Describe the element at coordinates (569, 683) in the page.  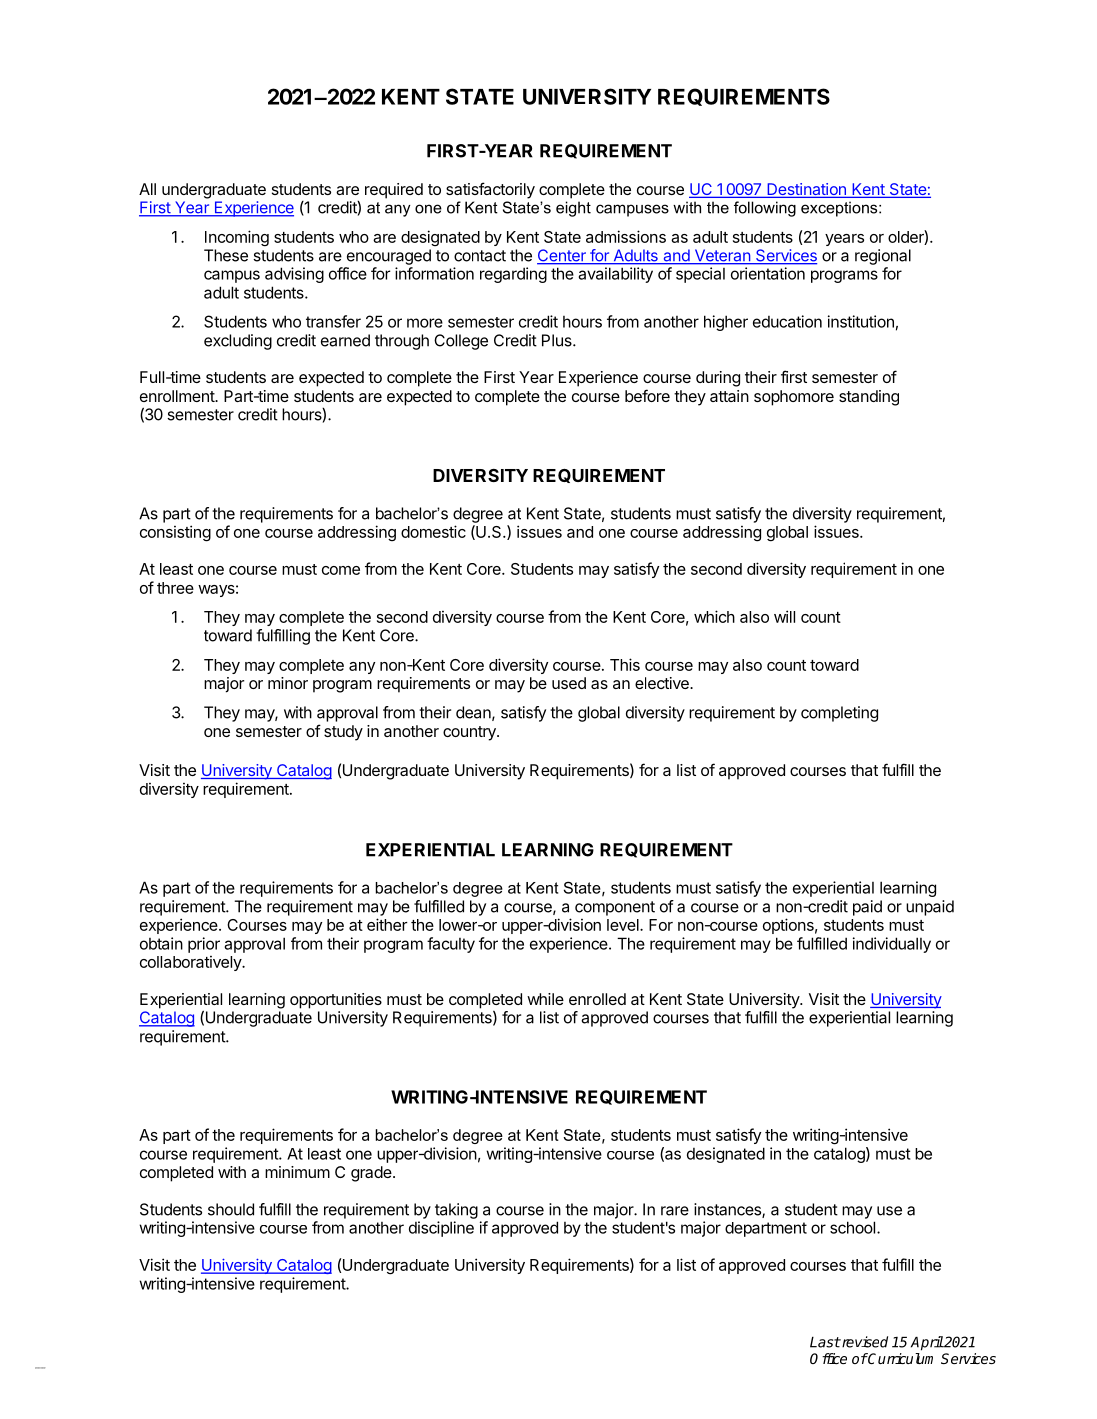
I see `used` at that location.
